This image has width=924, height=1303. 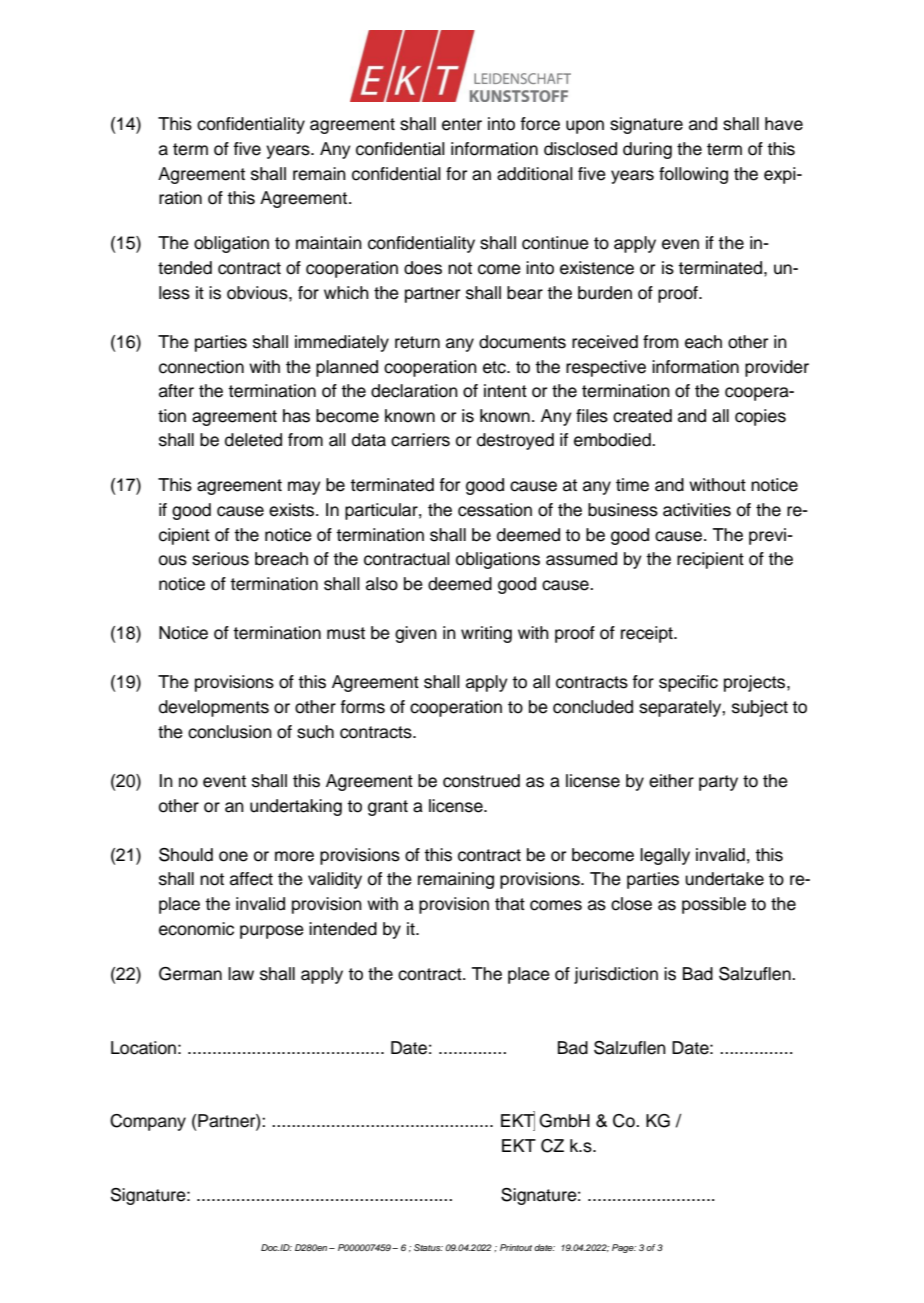 I want to click on Page, so click(x=624, y=1248).
